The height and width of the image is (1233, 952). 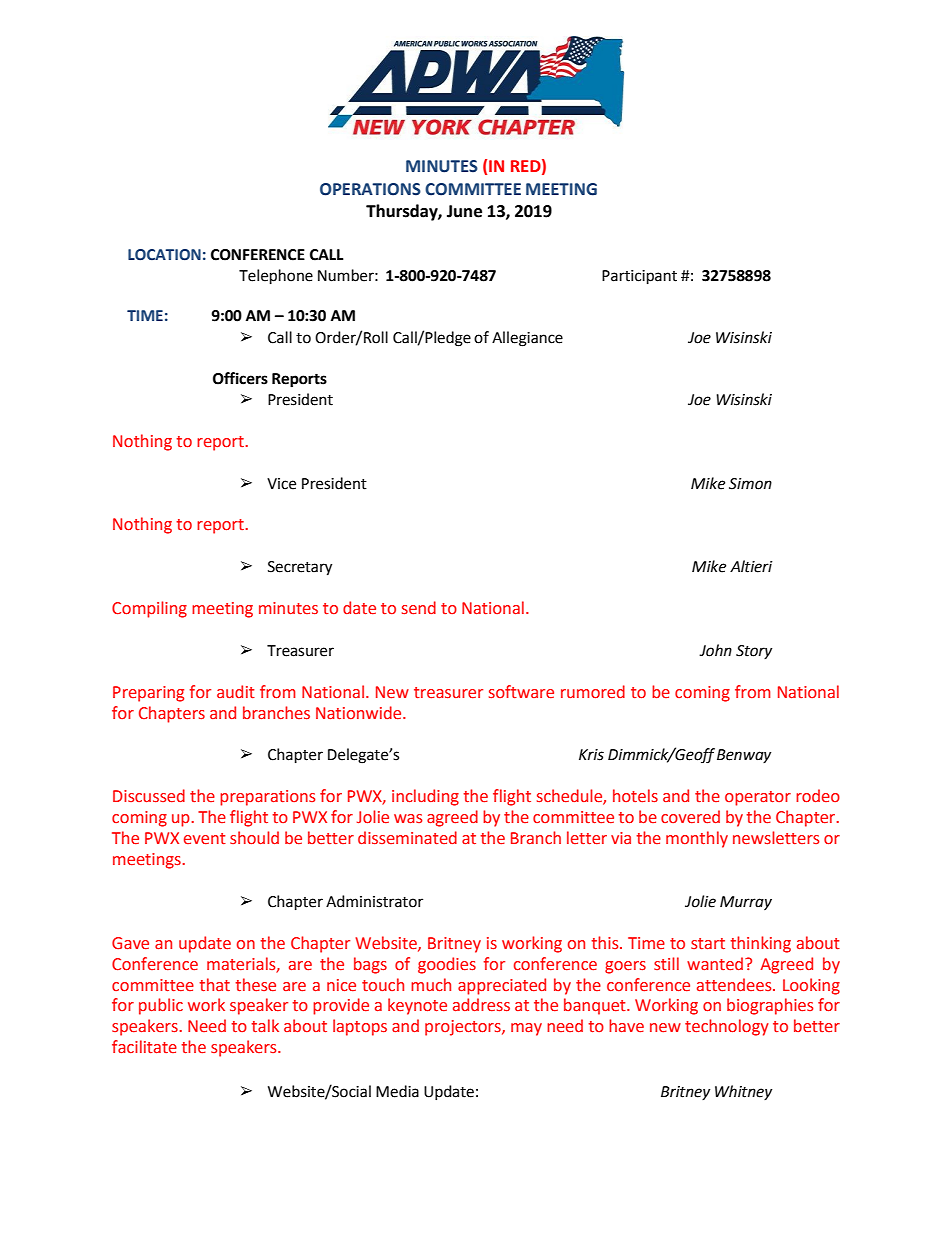 What do you see at coordinates (750, 484) in the image?
I see `Simon` at bounding box center [750, 484].
